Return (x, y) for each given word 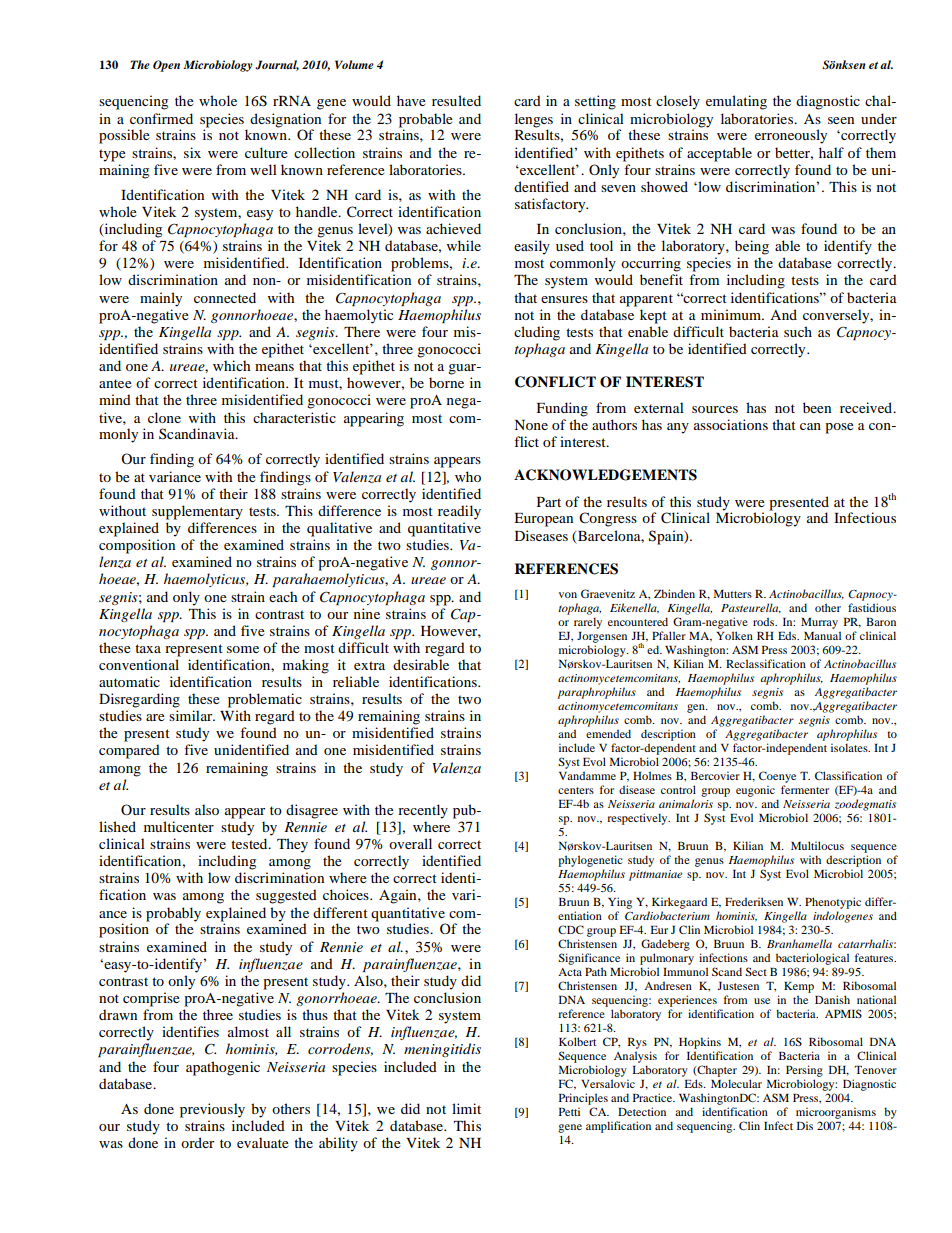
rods (765, 621)
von (568, 595)
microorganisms (836, 1113)
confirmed (161, 118)
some (243, 649)
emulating (736, 102)
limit (466, 1108)
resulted (456, 100)
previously (212, 1110)
